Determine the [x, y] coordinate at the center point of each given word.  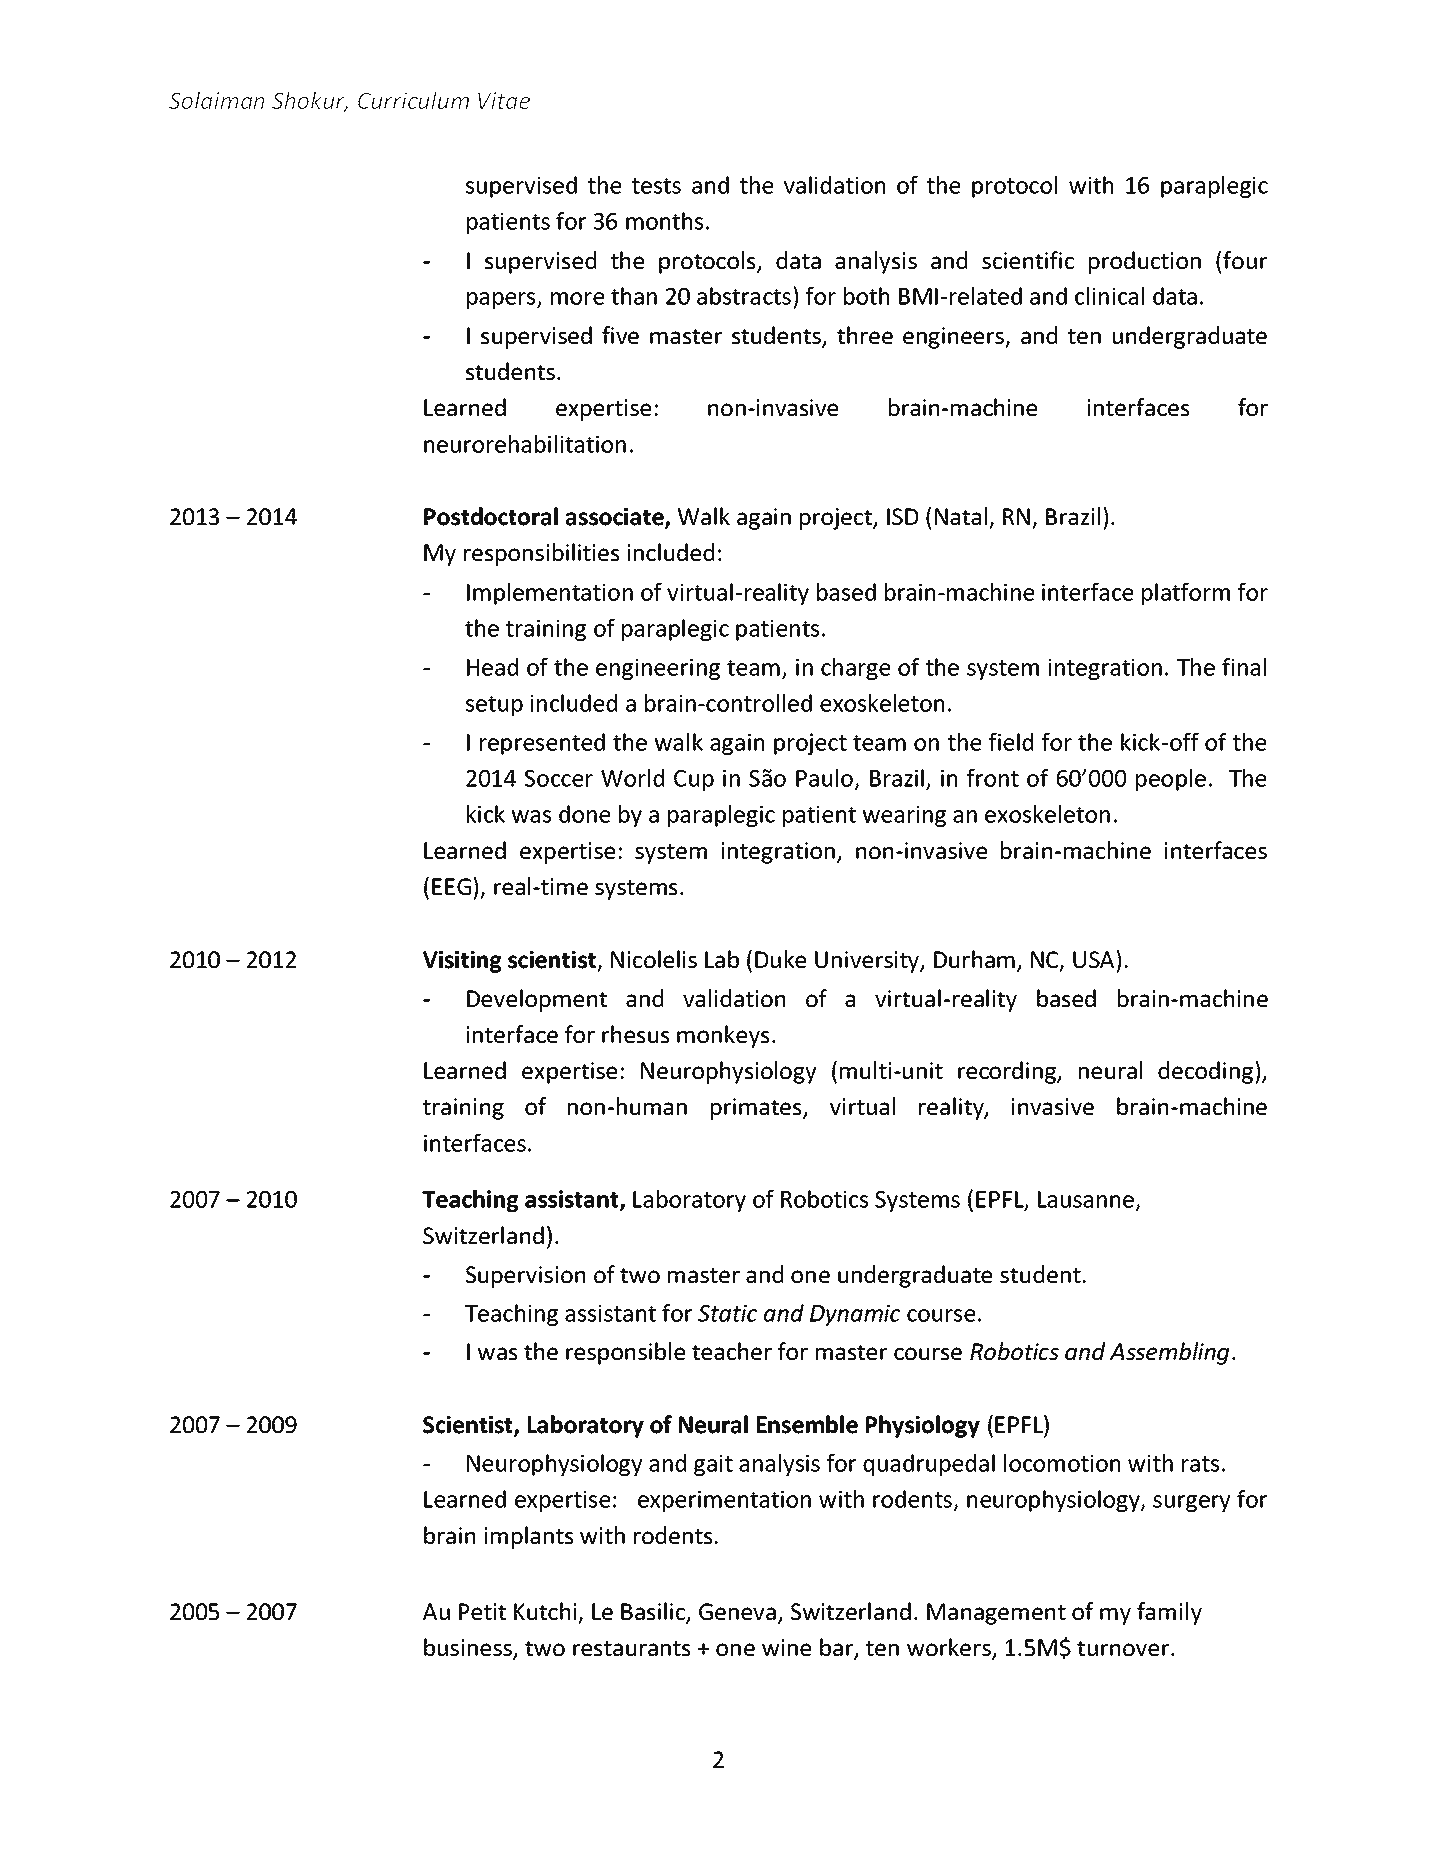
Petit [482, 1611]
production [1145, 262]
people [1171, 780]
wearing [904, 816]
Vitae [504, 100]
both [866, 296]
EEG [453, 886]
